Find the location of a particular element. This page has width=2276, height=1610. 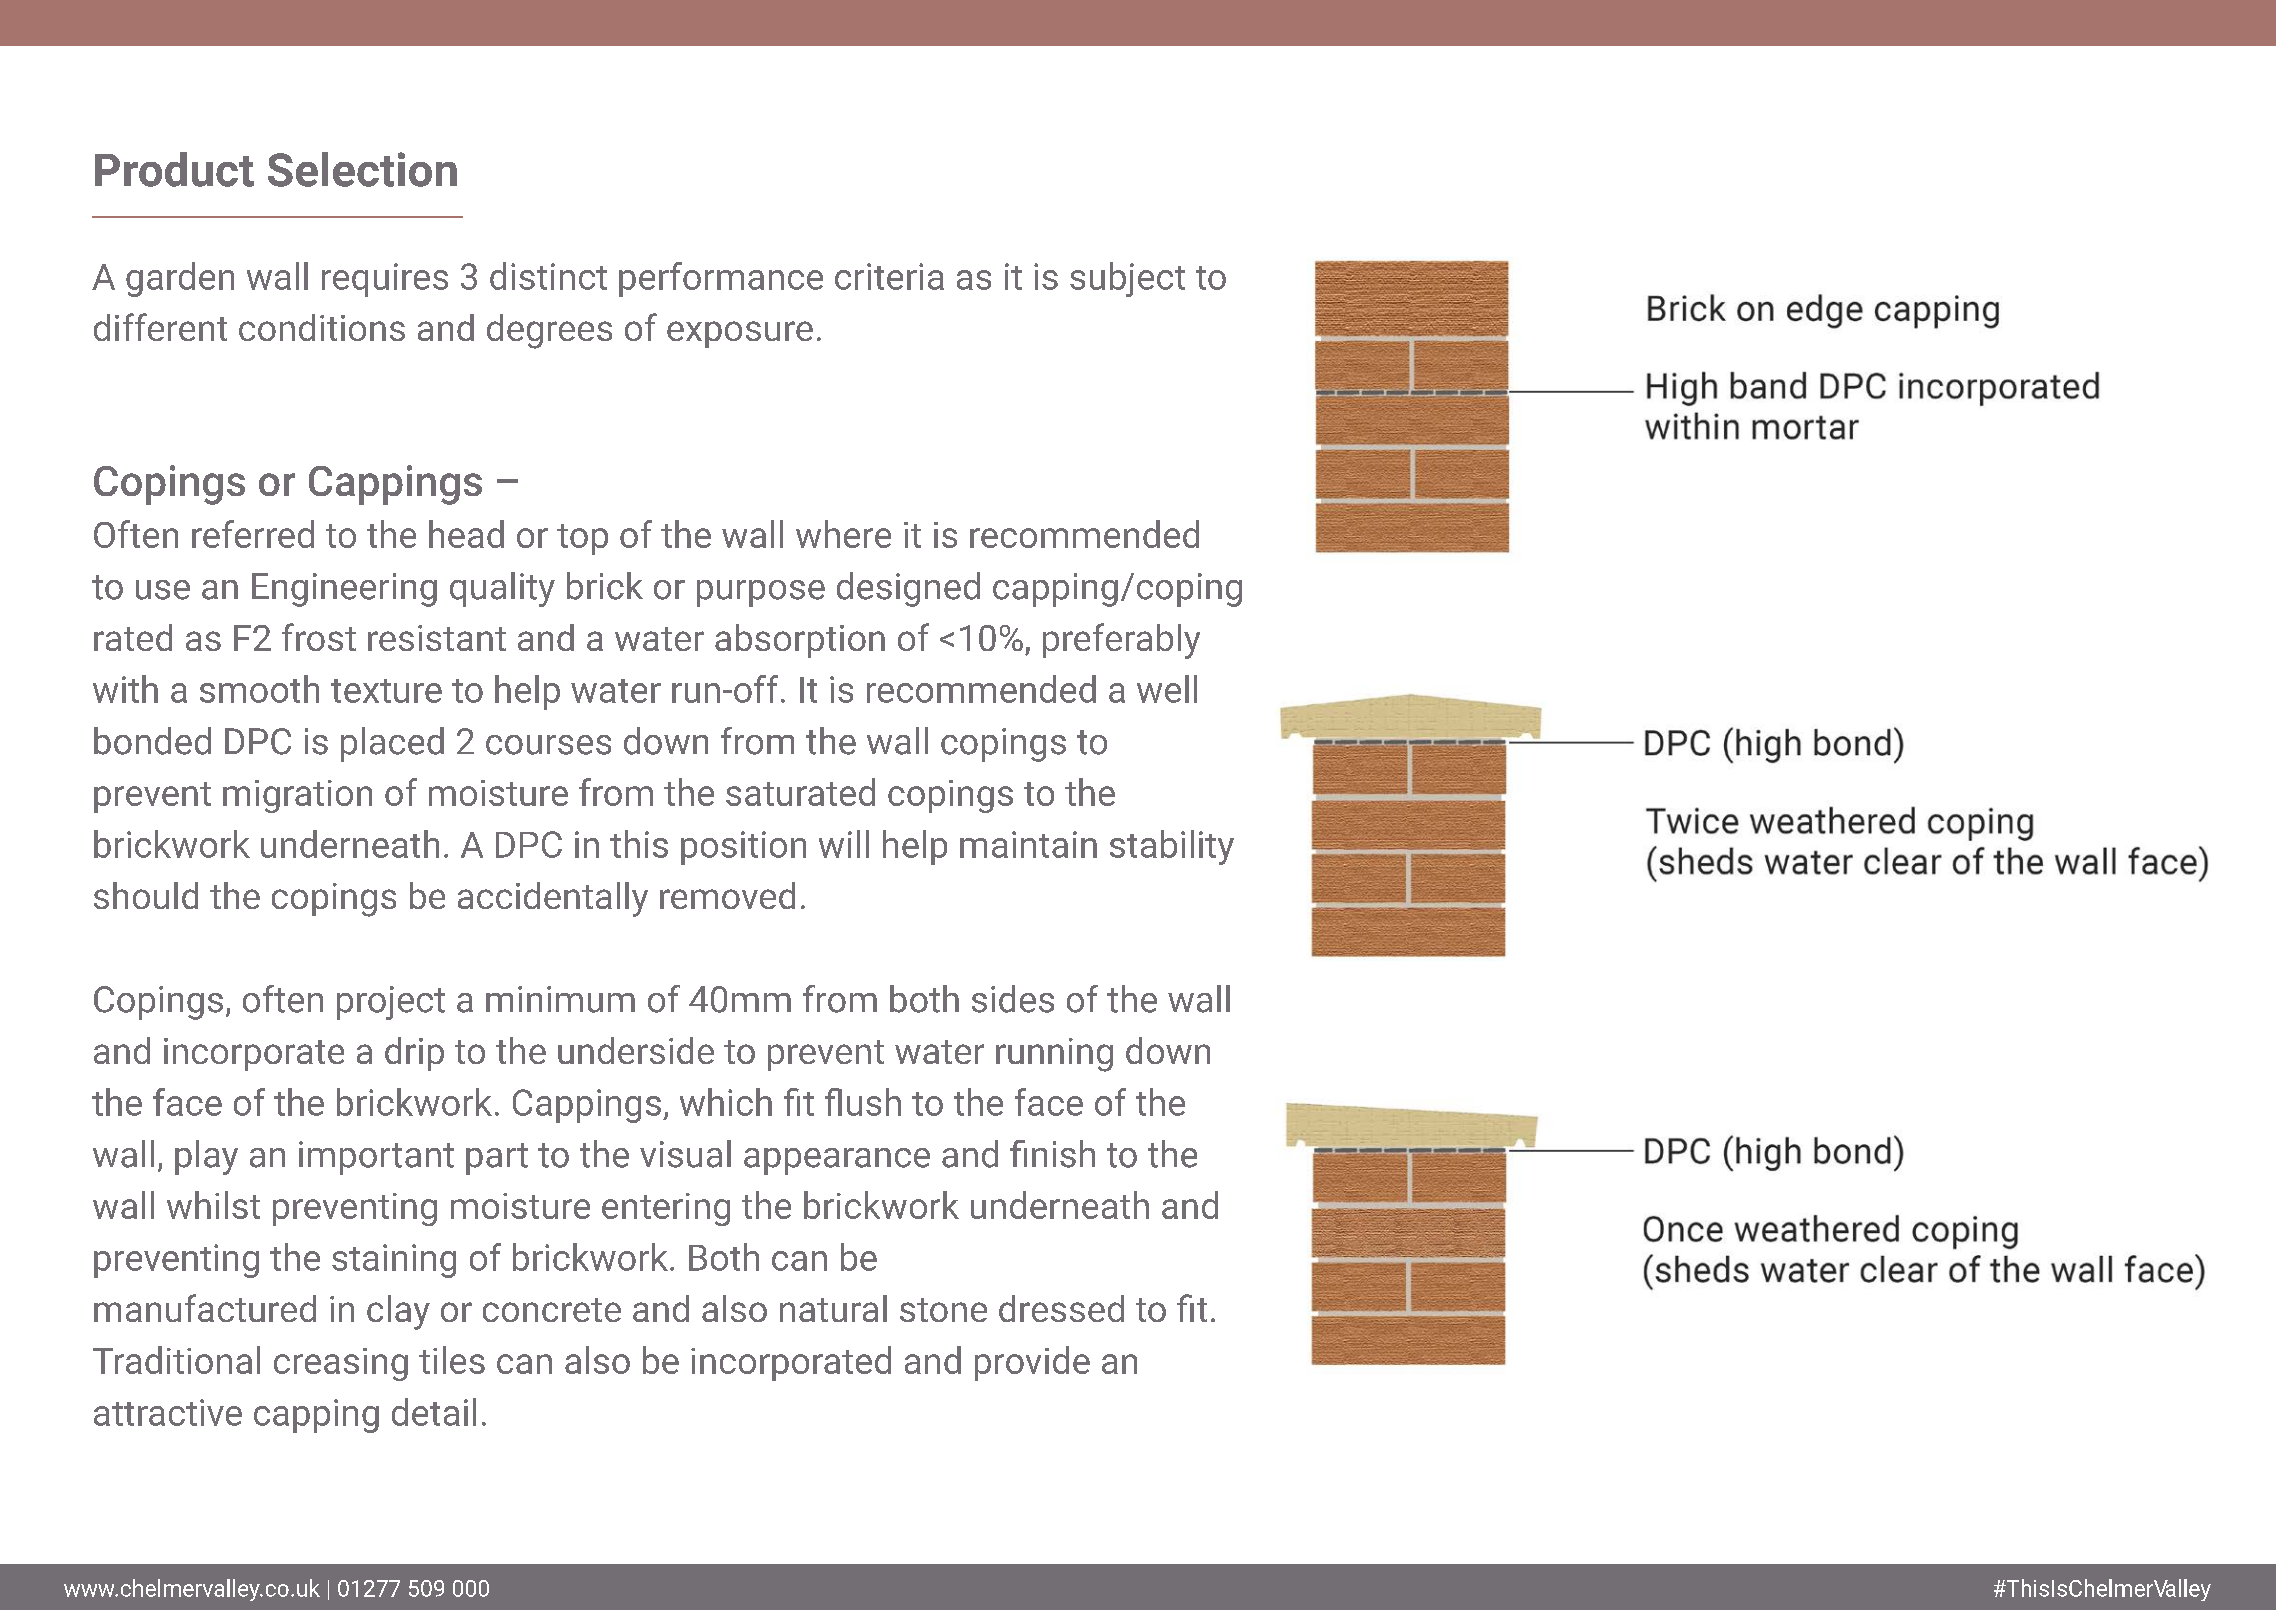

courses is located at coordinates (548, 745).
